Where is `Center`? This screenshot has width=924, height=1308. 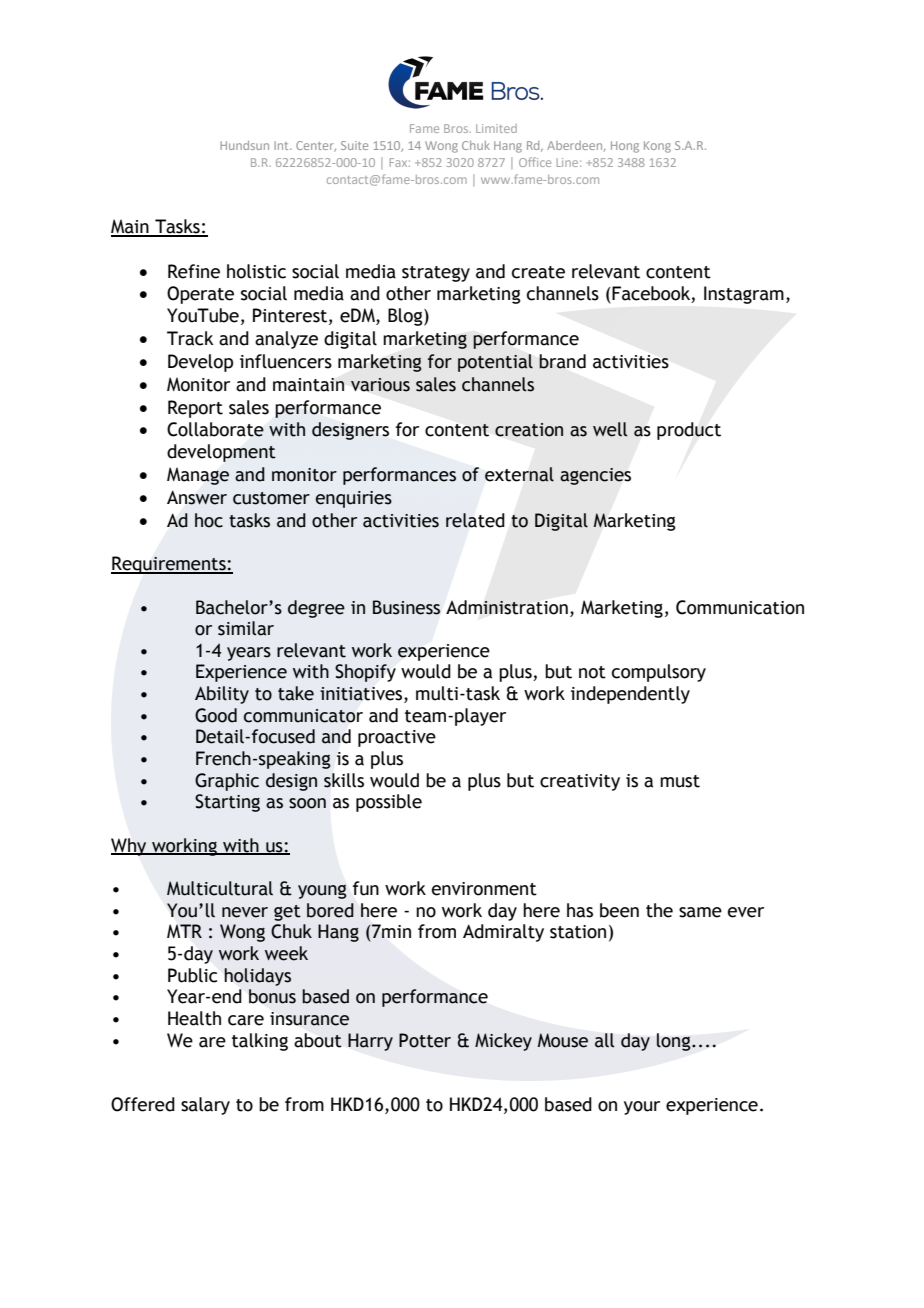 Center is located at coordinates (316, 146).
